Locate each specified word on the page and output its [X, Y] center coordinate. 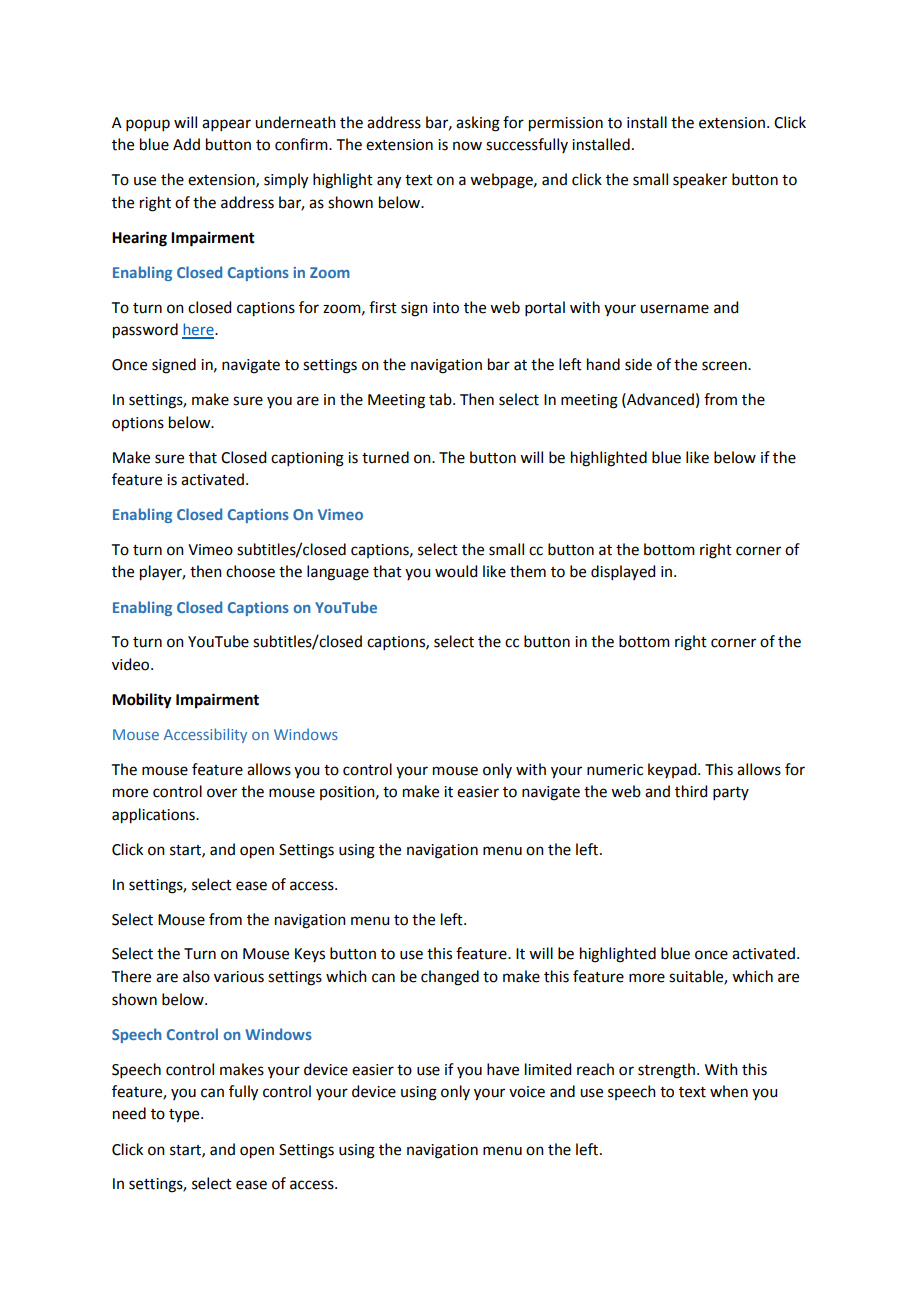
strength [666, 1071]
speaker [700, 180]
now [467, 146]
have [503, 1069]
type [185, 1116]
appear [226, 125]
